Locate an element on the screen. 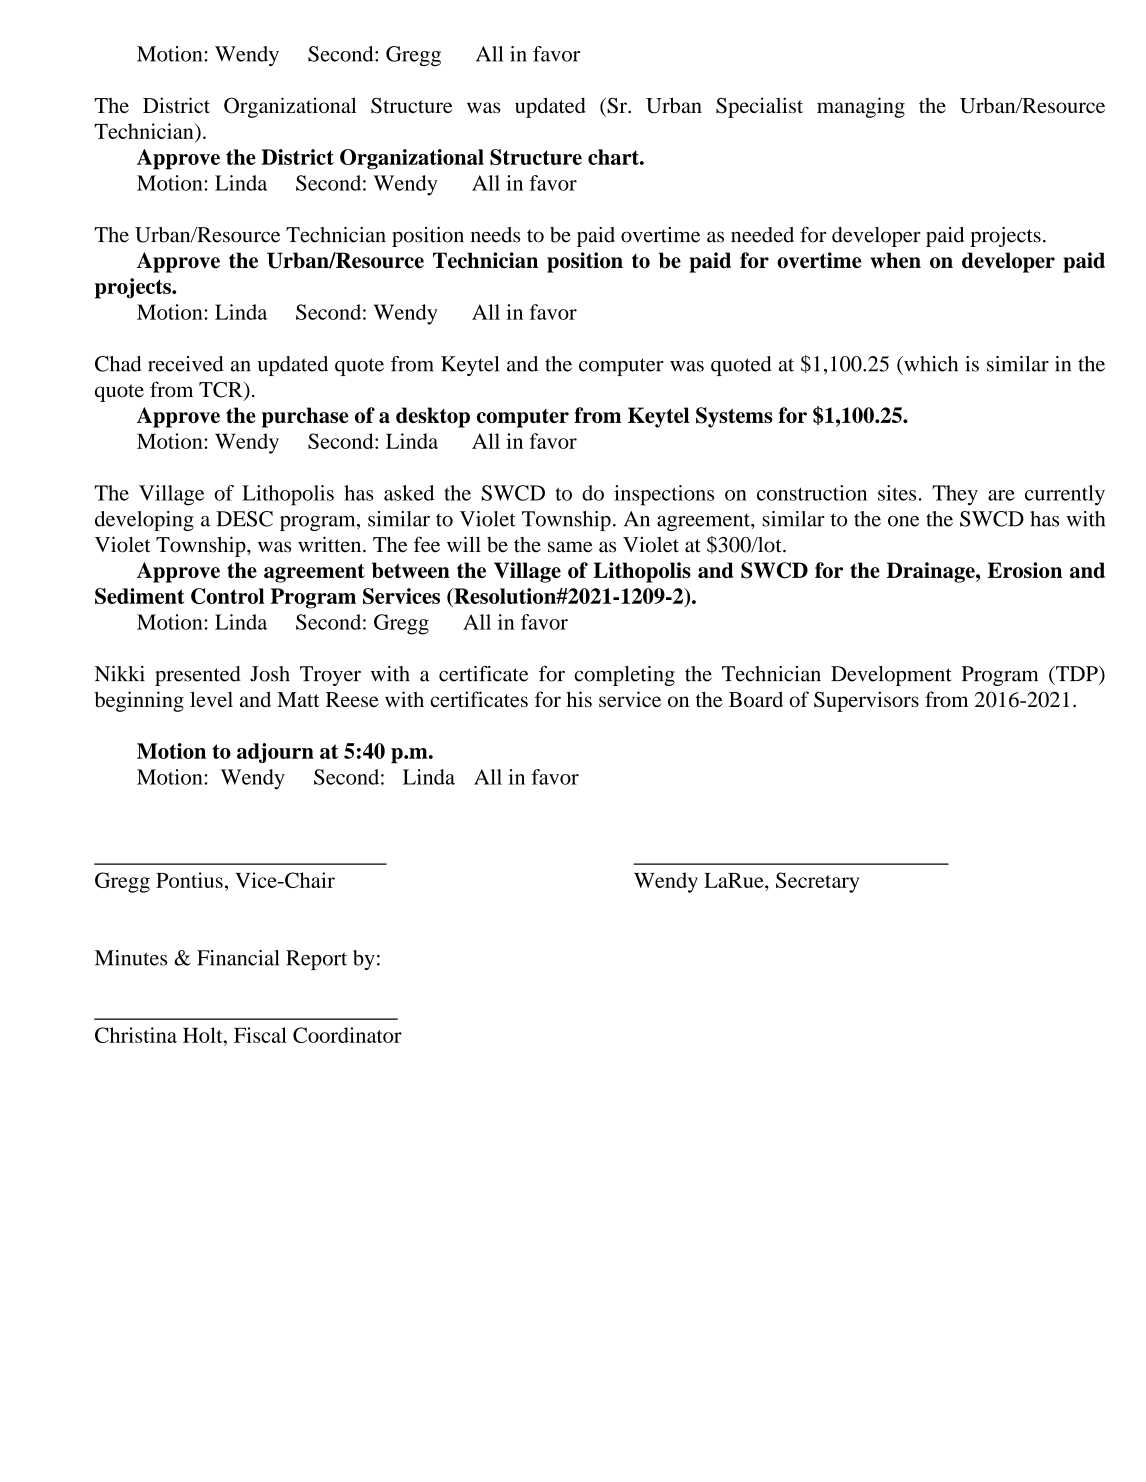  Specialist is located at coordinates (759, 107).
